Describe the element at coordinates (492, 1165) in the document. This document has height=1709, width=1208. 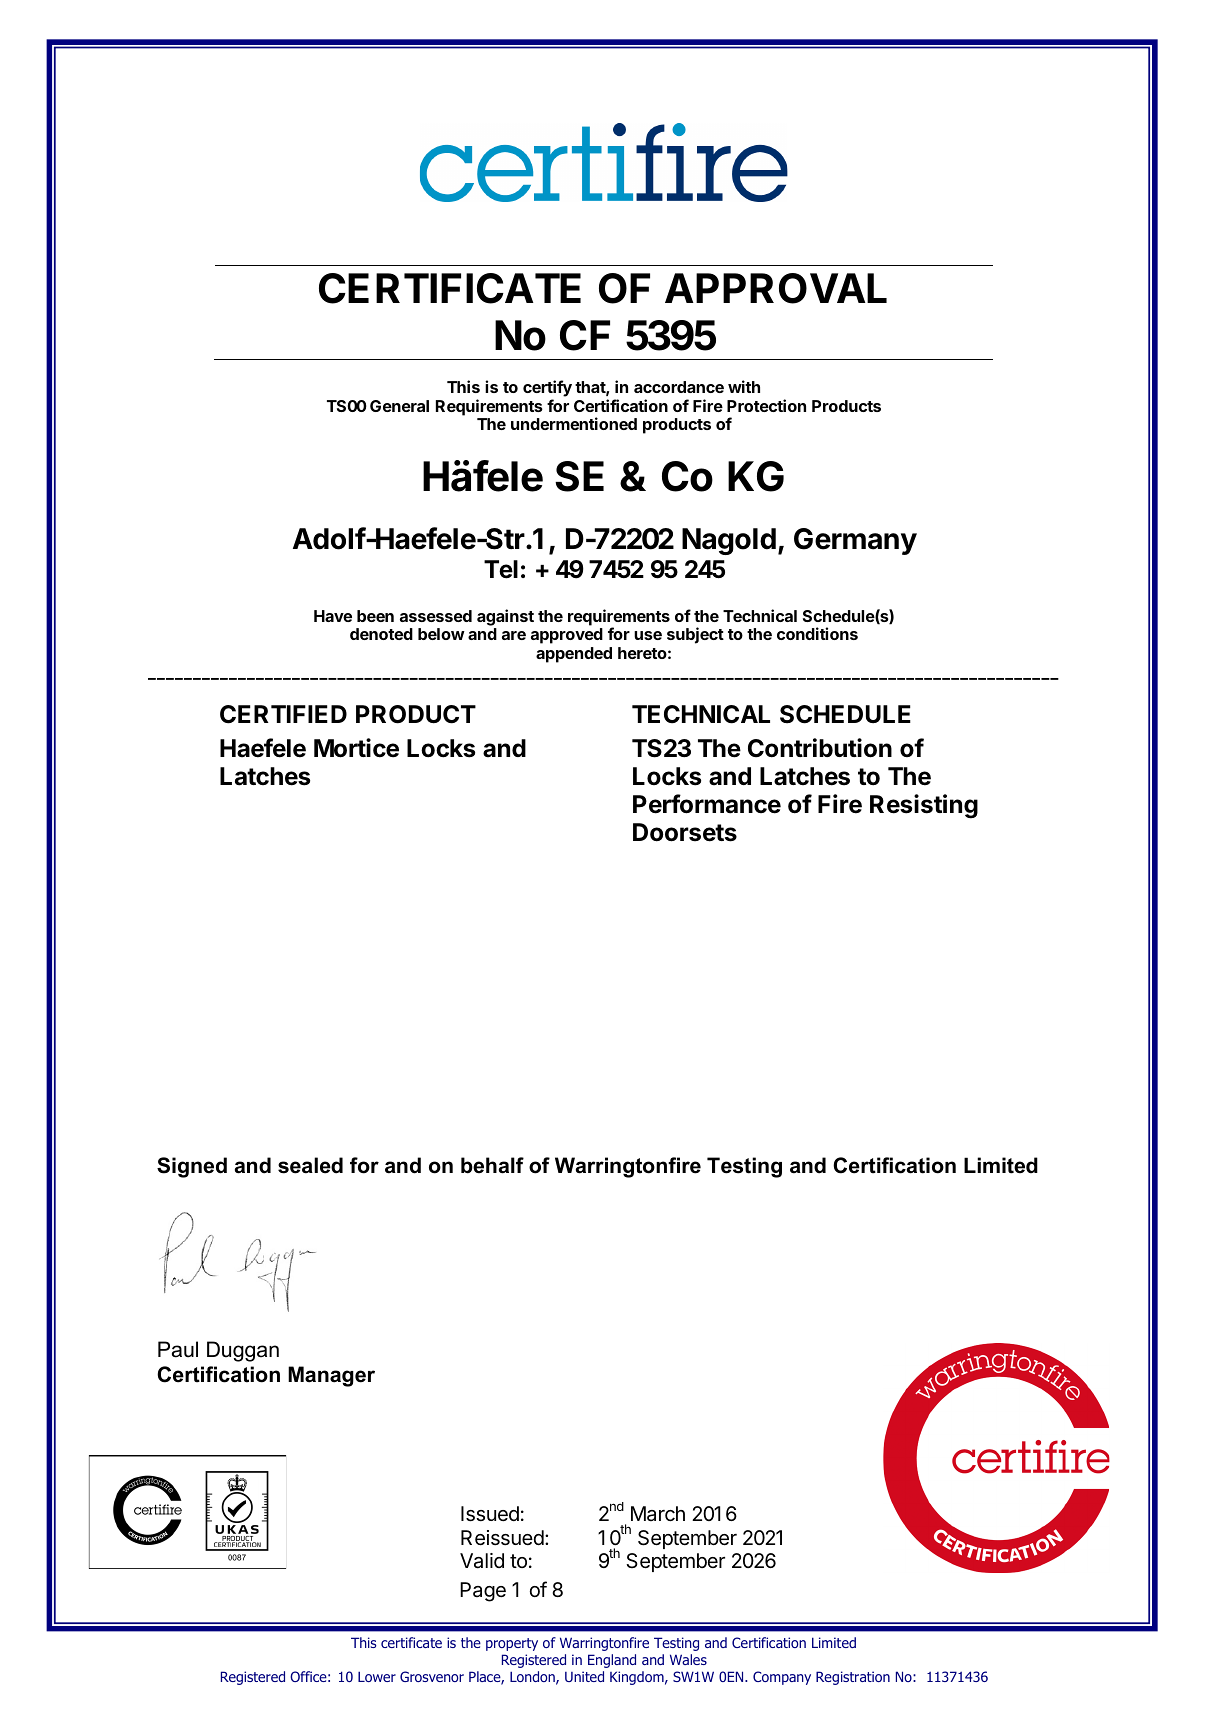
I see `behalf` at that location.
